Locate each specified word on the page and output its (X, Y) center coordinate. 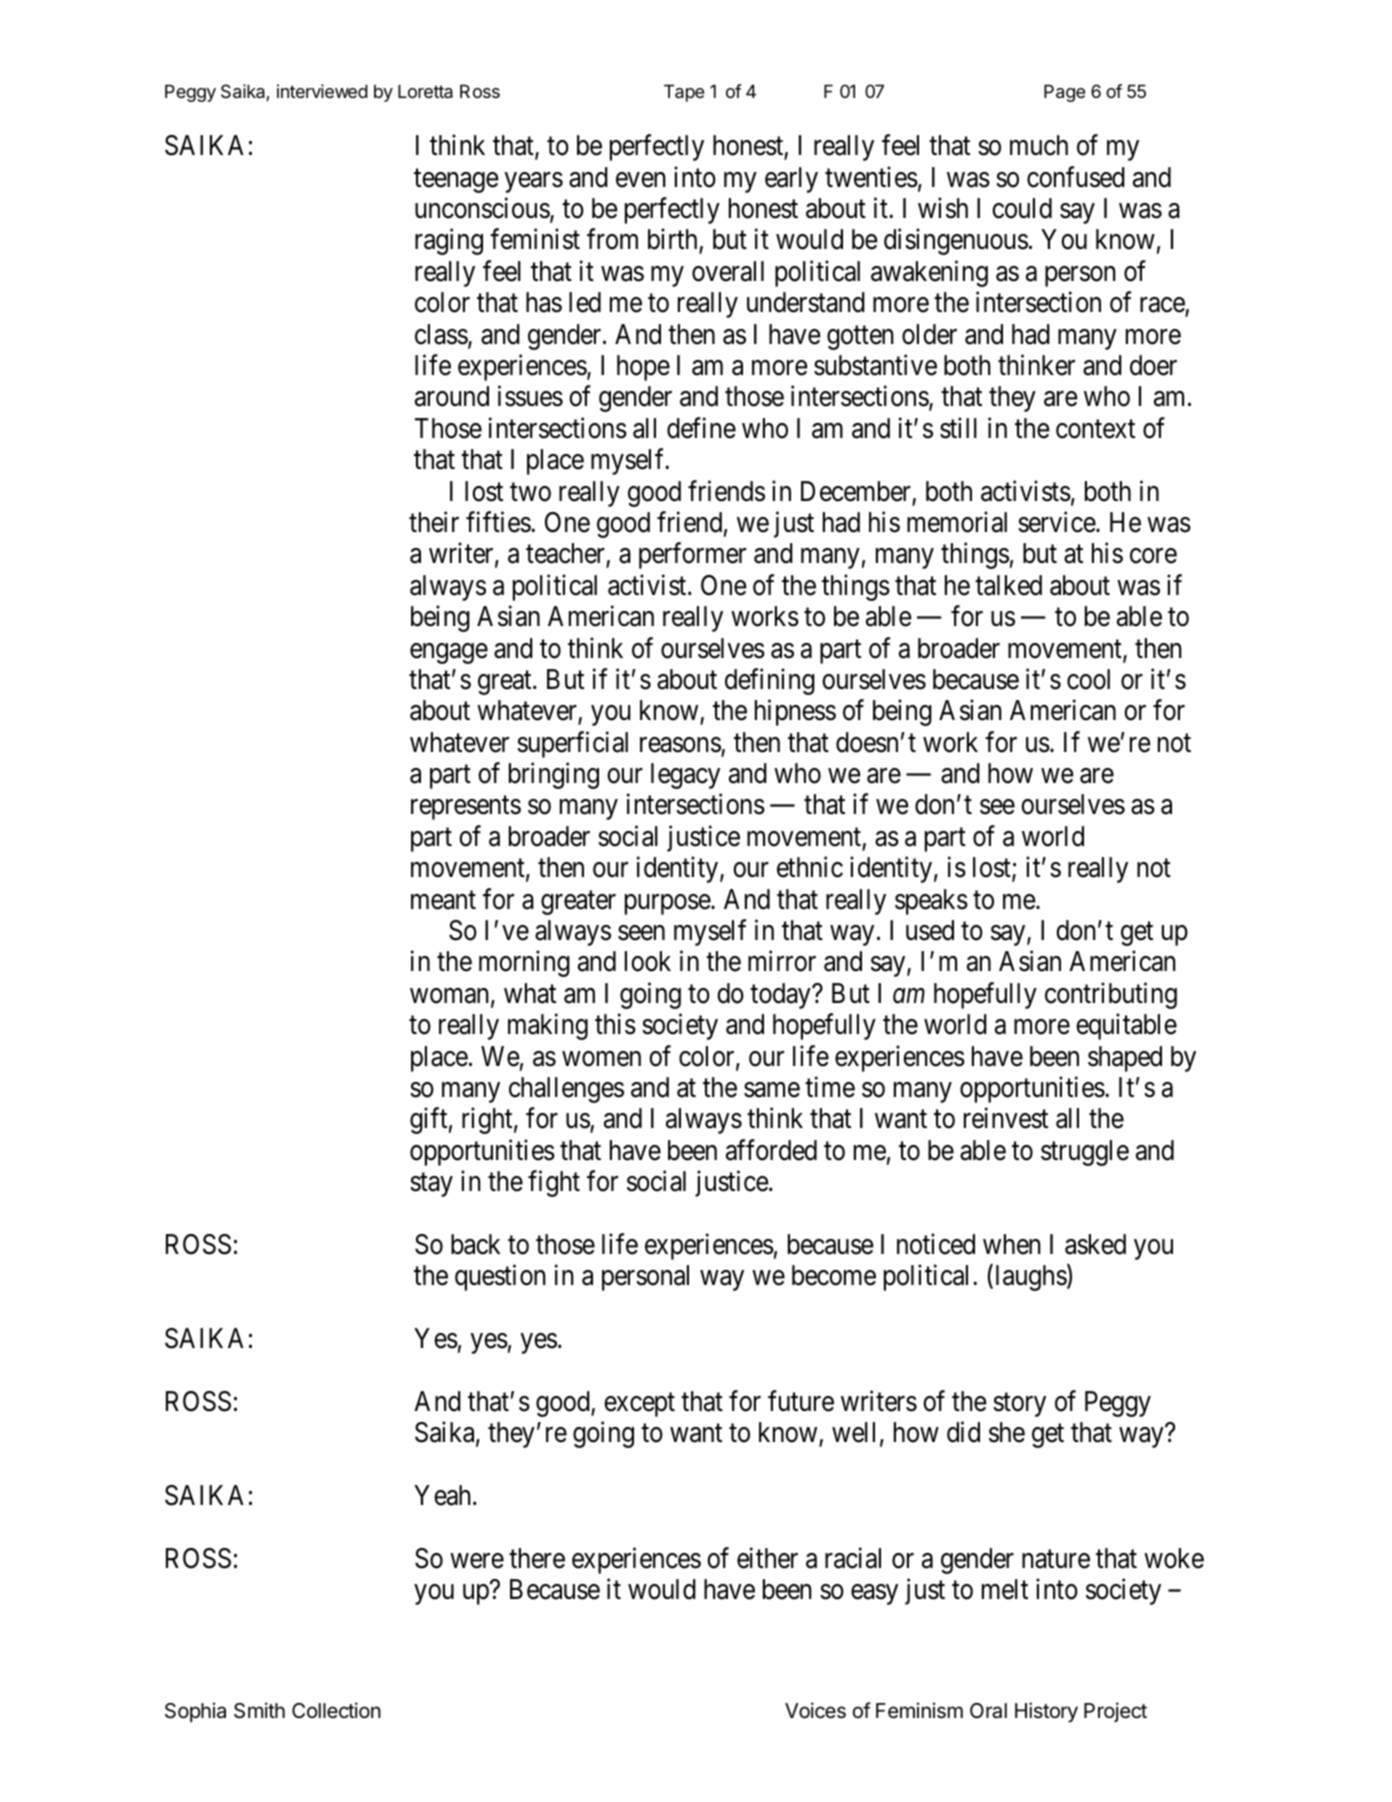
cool (1088, 679)
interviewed (322, 91)
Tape (684, 93)
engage (449, 653)
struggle (1085, 1153)
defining (770, 681)
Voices (815, 1710)
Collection (336, 1710)
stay (431, 1185)
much (1039, 145)
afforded (771, 1150)
